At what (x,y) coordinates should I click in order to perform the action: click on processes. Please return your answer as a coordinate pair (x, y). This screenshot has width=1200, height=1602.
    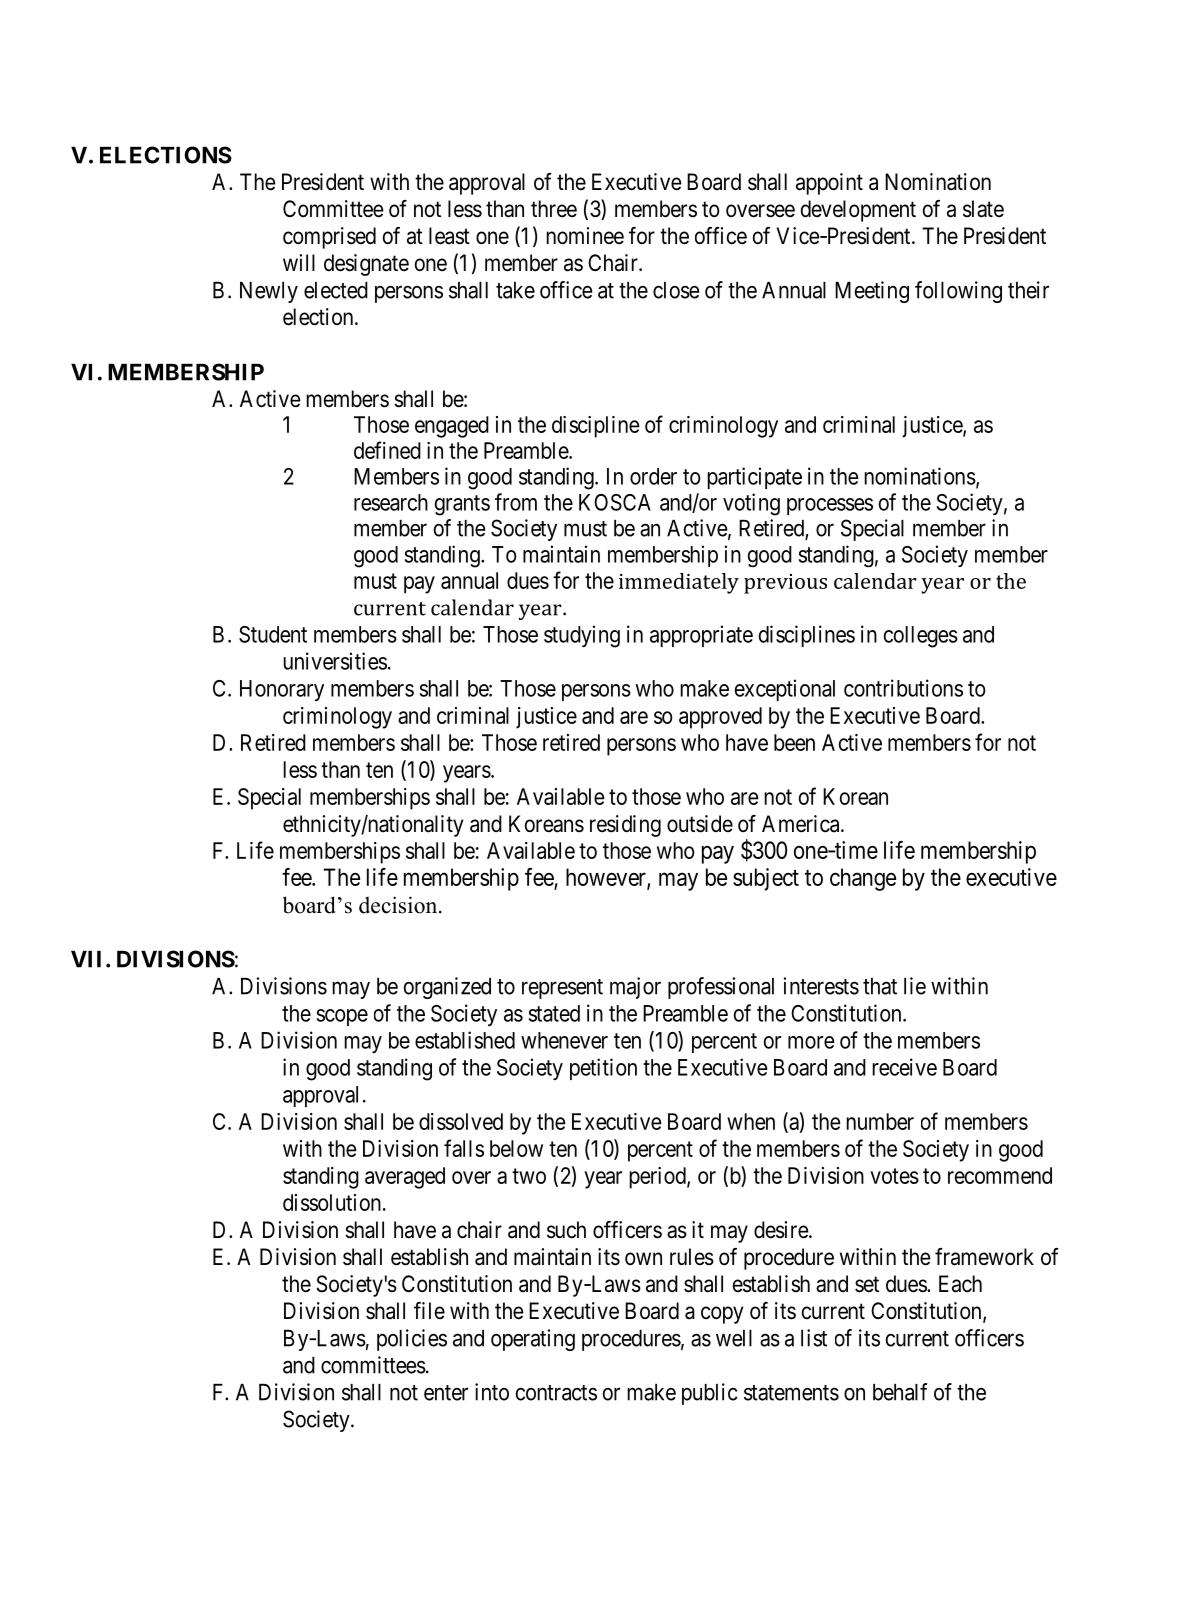
    Looking at the image, I should click on (830, 506).
